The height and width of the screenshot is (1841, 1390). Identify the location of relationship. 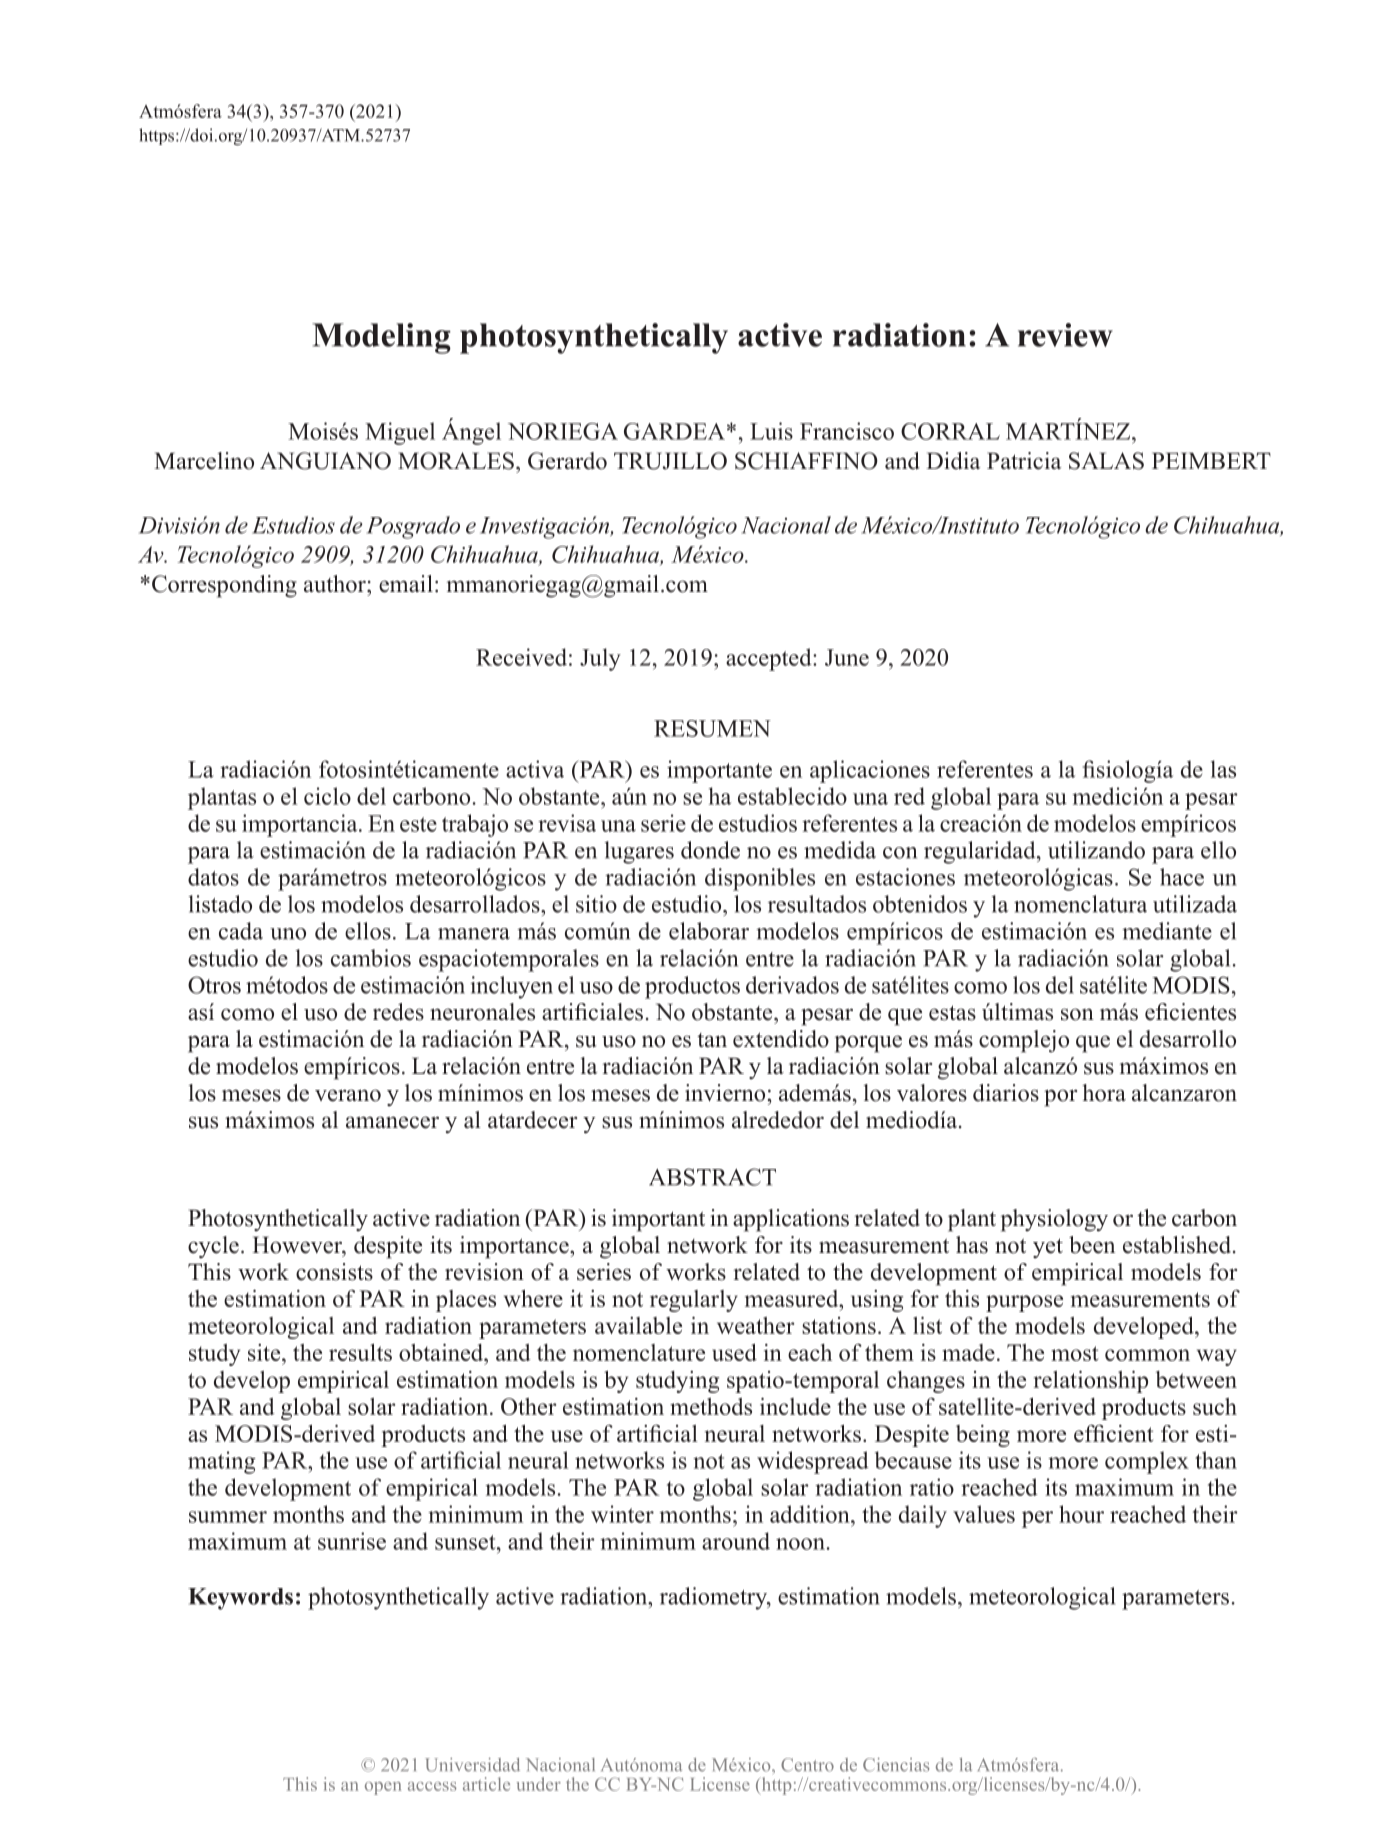
(1091, 1382).
